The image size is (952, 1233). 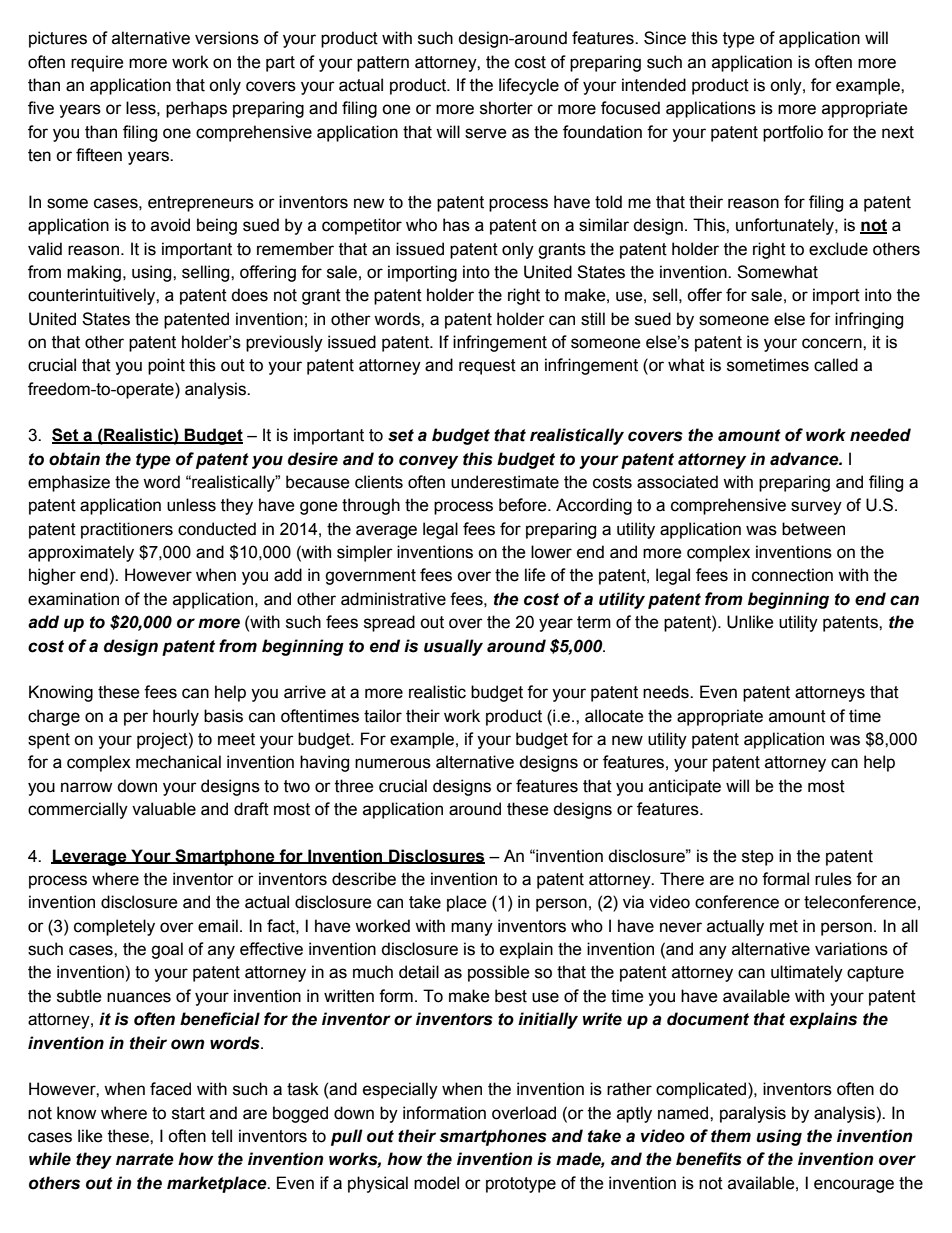 I want to click on connection, so click(x=792, y=575).
